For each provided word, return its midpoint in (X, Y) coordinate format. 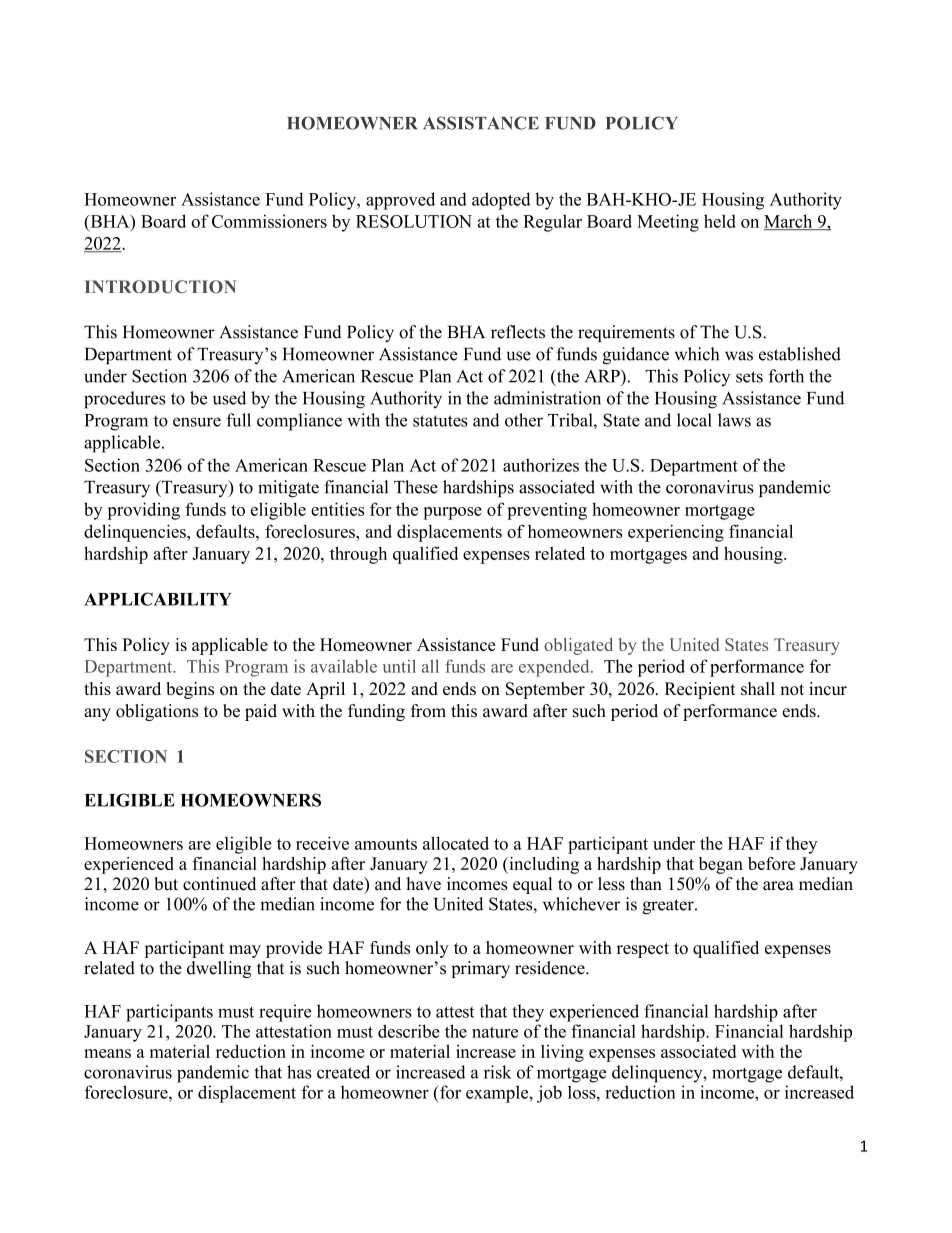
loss (583, 1092)
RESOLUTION (414, 221)
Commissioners (269, 221)
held (720, 221)
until (399, 666)
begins (190, 690)
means (107, 1053)
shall (758, 688)
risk (497, 1072)
